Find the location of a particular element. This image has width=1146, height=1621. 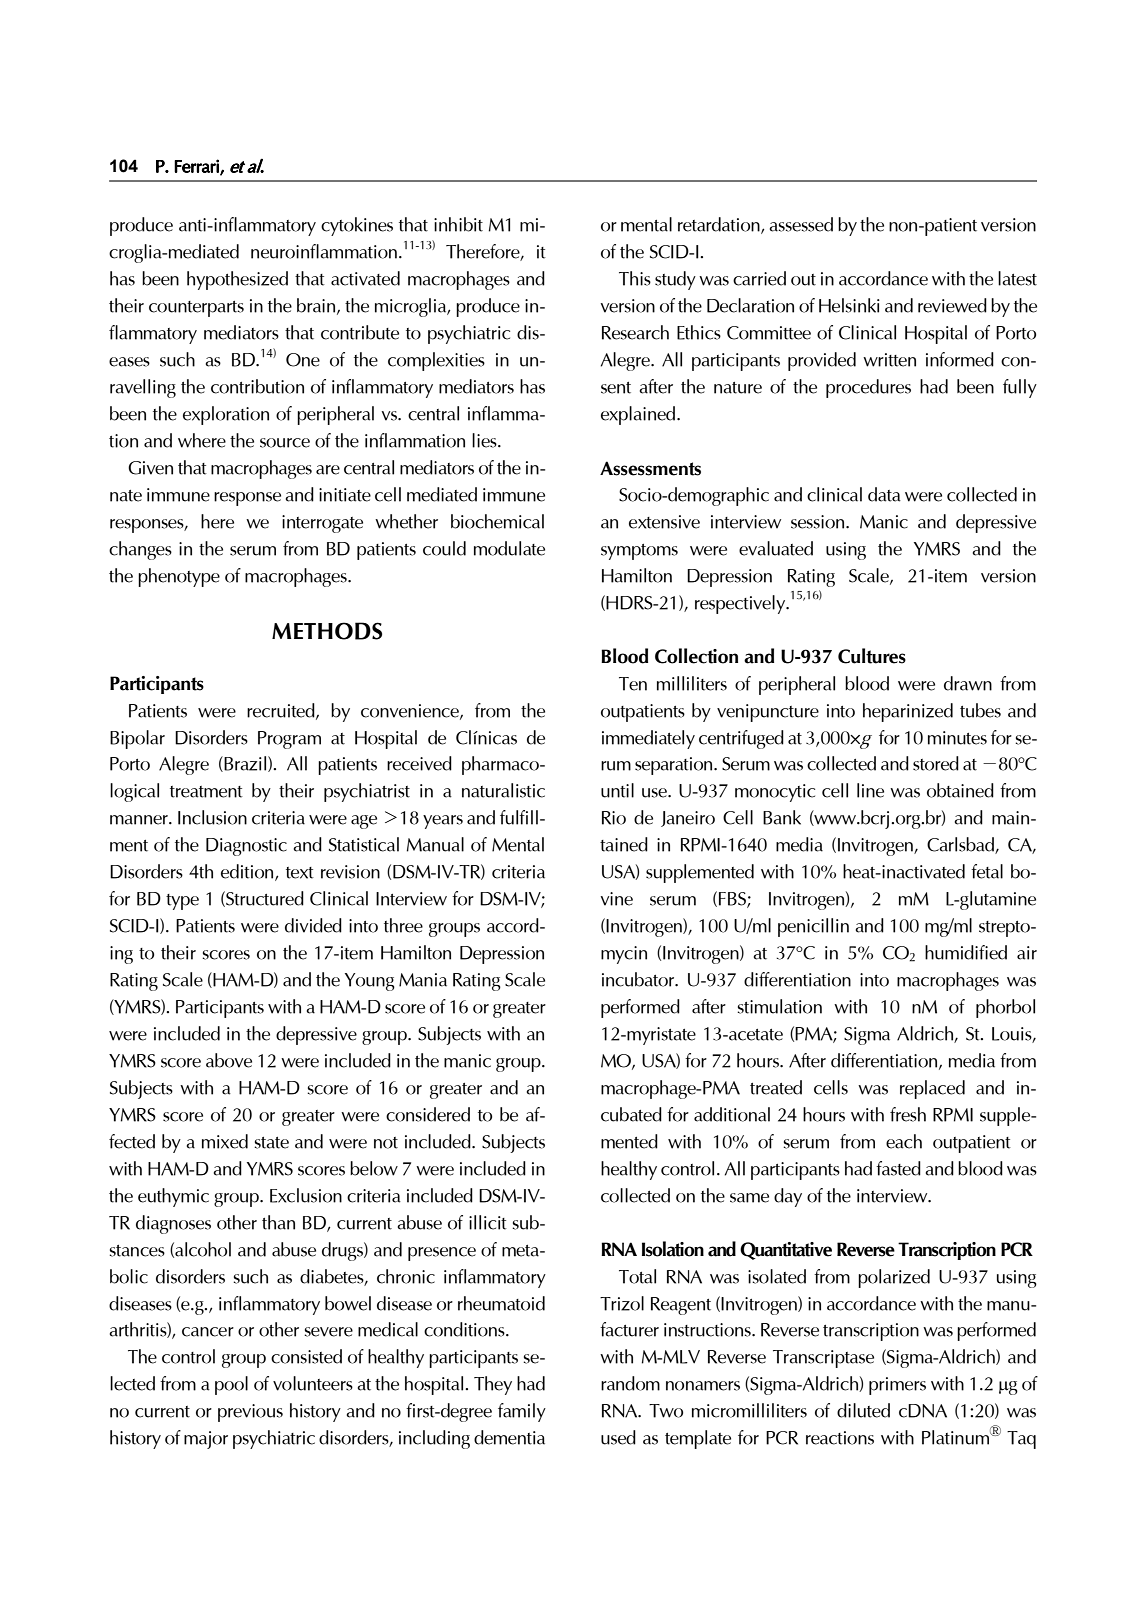

Inclusion is located at coordinates (212, 817).
